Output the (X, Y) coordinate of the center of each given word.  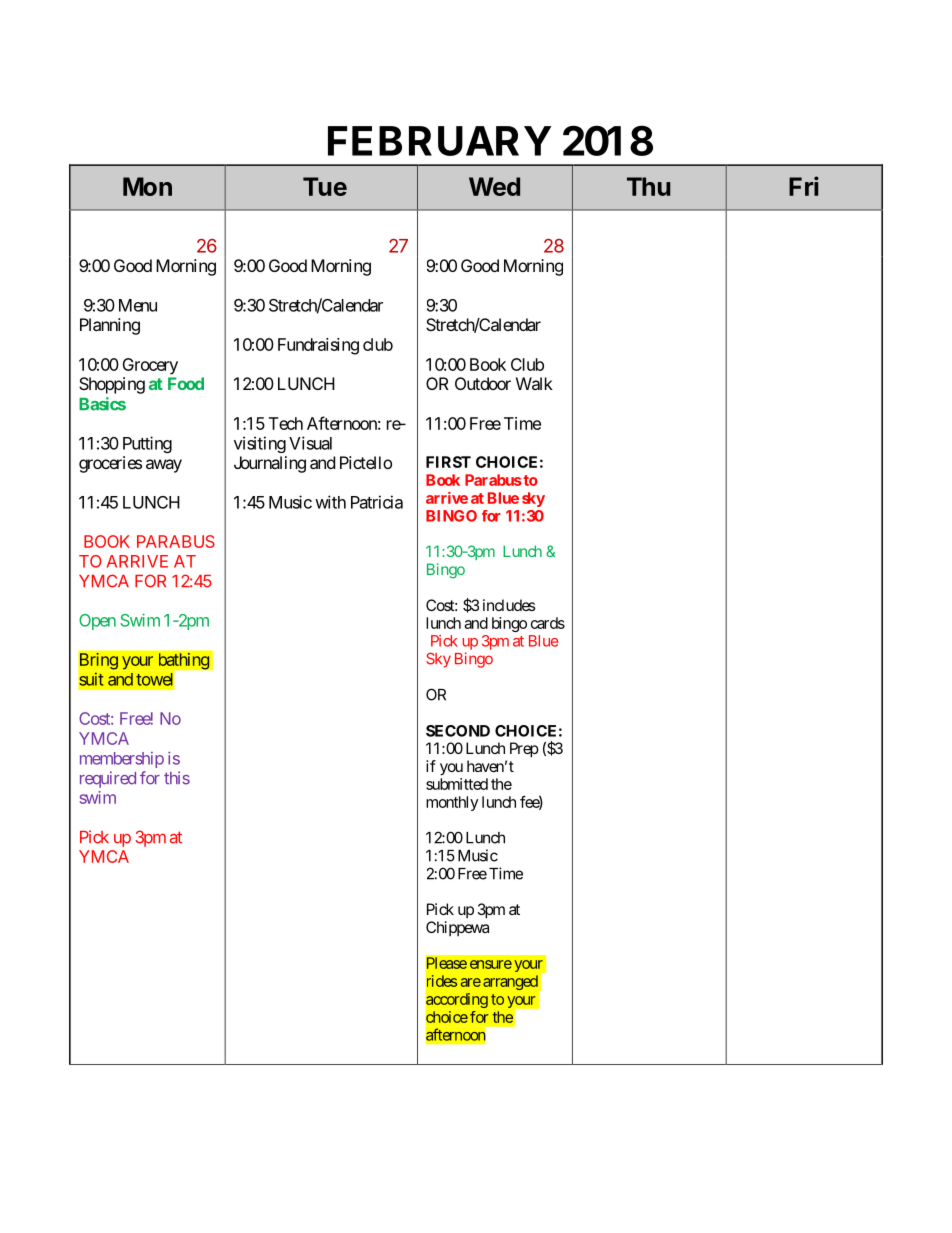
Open (97, 622)
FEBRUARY (439, 141)
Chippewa (457, 928)
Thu (649, 186)
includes (509, 605)
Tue (325, 186)
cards (548, 623)
